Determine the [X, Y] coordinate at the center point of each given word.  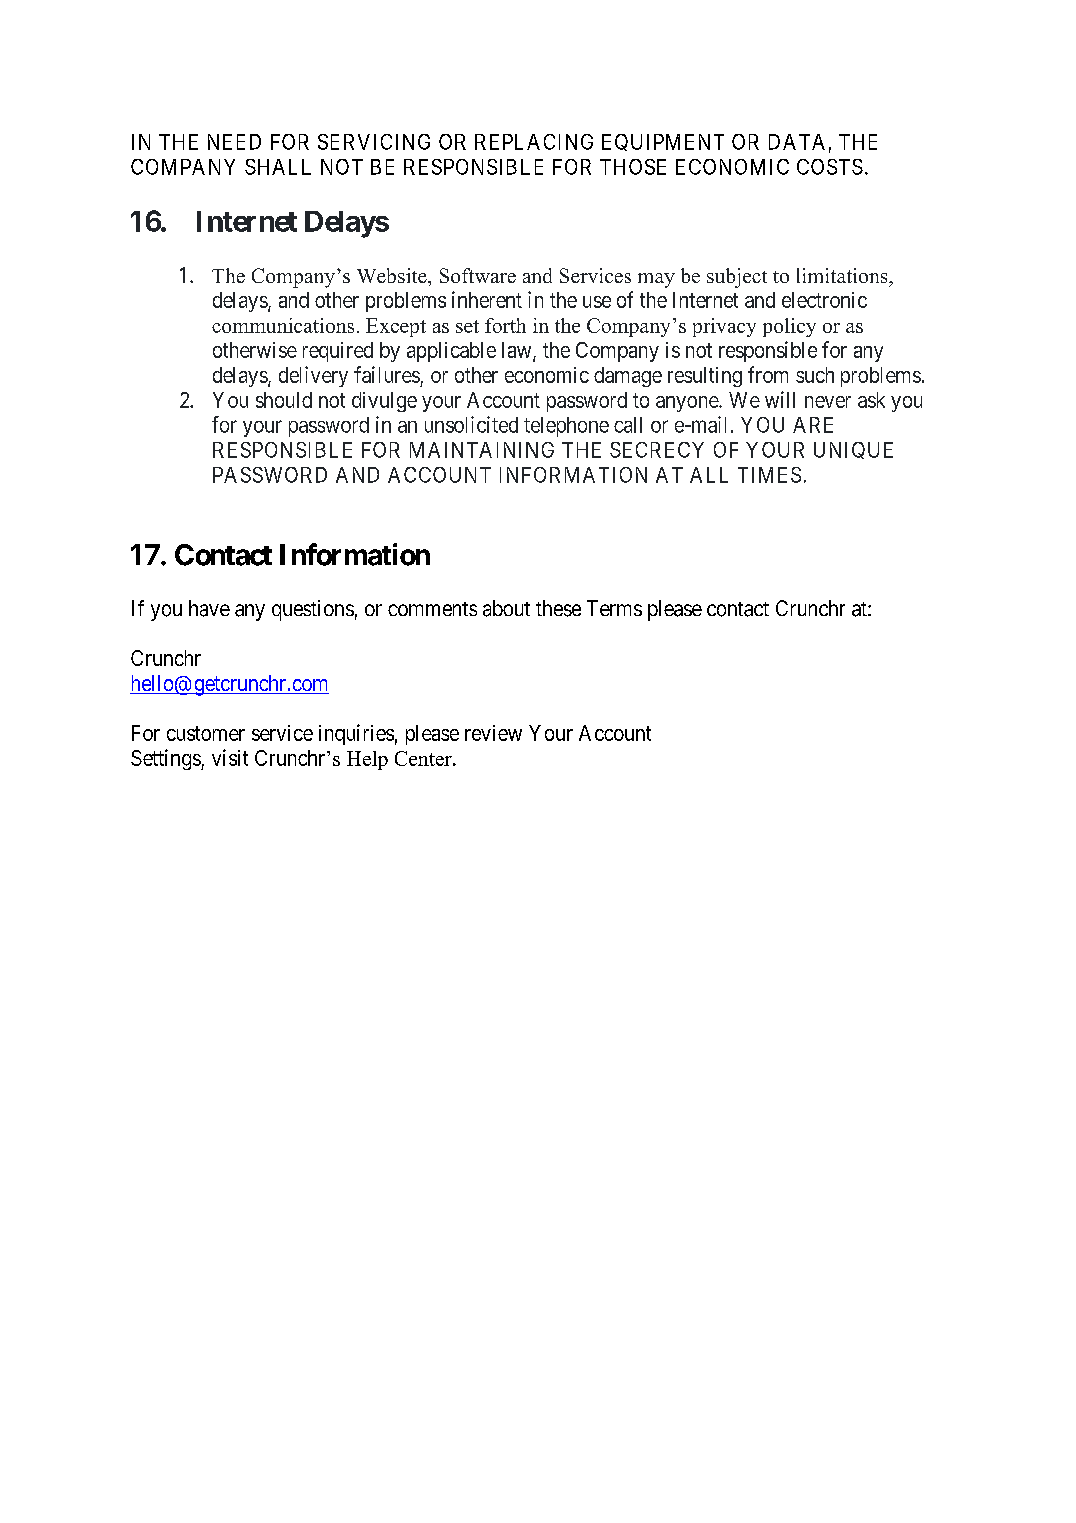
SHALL [278, 167]
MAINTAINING [482, 450]
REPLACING [534, 142]
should [284, 400]
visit [230, 757]
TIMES [769, 475]
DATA [797, 142]
